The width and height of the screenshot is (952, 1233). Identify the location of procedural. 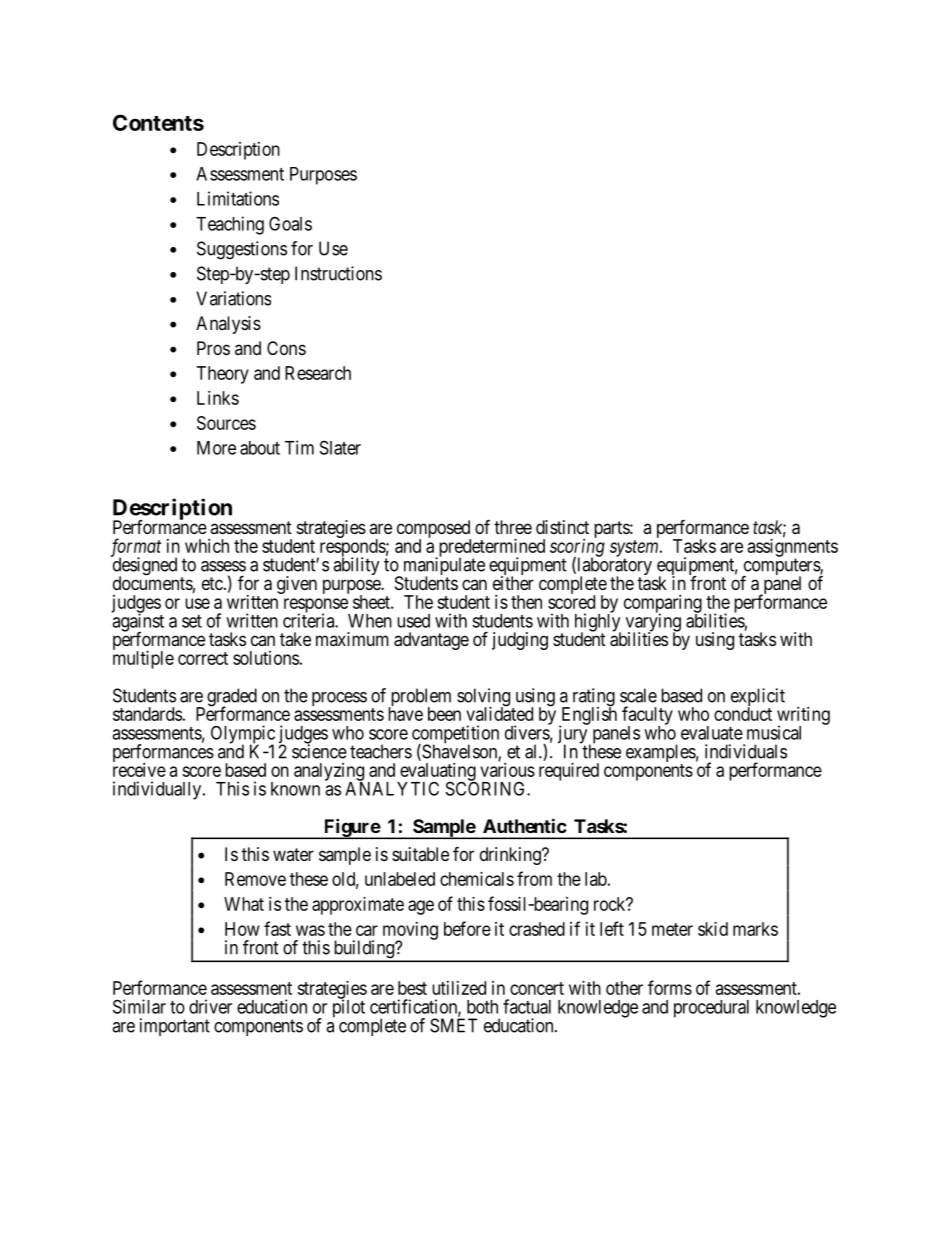
(711, 1009).
